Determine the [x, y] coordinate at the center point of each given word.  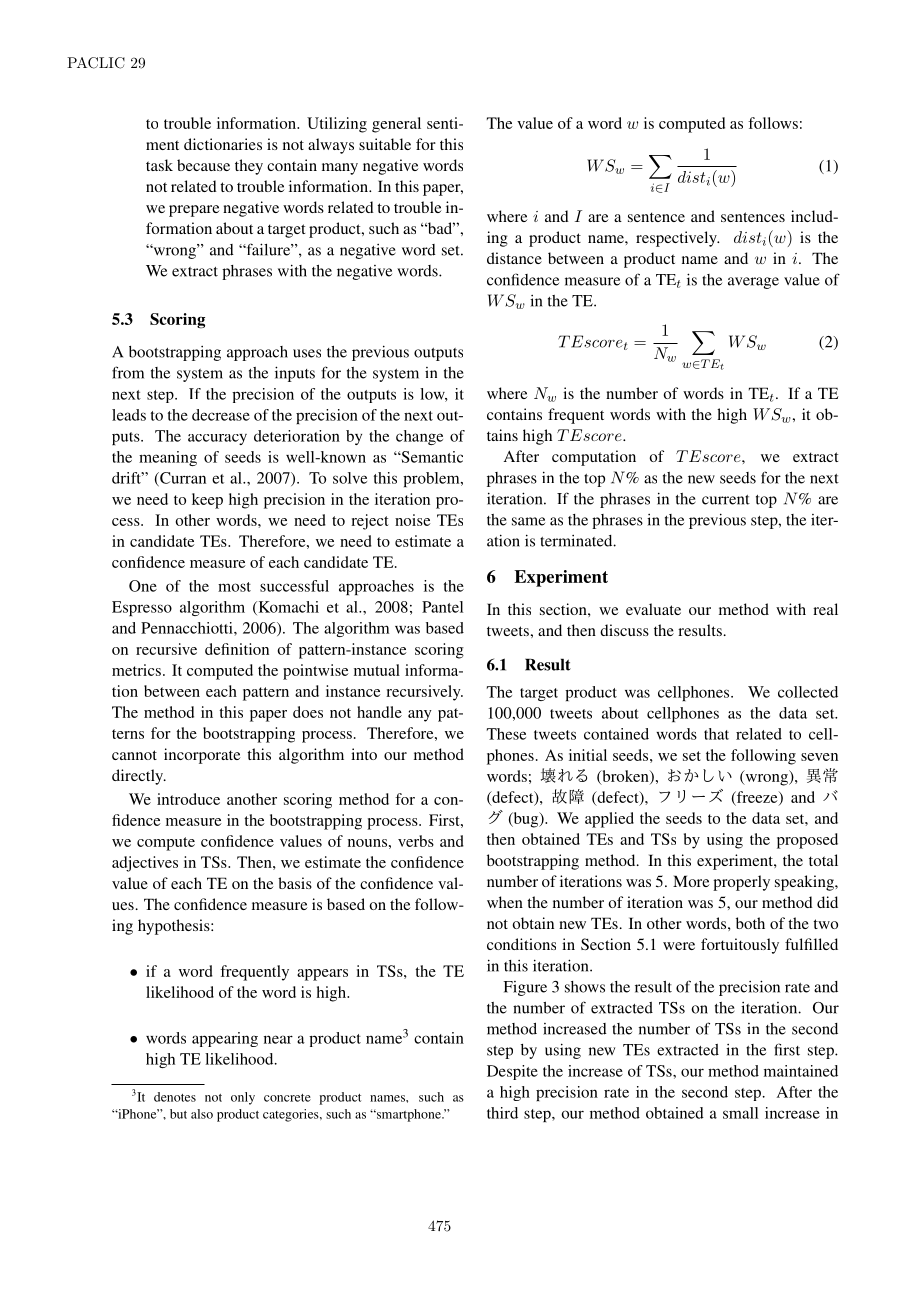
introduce [188, 799]
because [203, 165]
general [396, 125]
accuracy [217, 439]
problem [432, 479]
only [243, 1098]
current [726, 500]
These [506, 734]
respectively [677, 239]
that [716, 734]
